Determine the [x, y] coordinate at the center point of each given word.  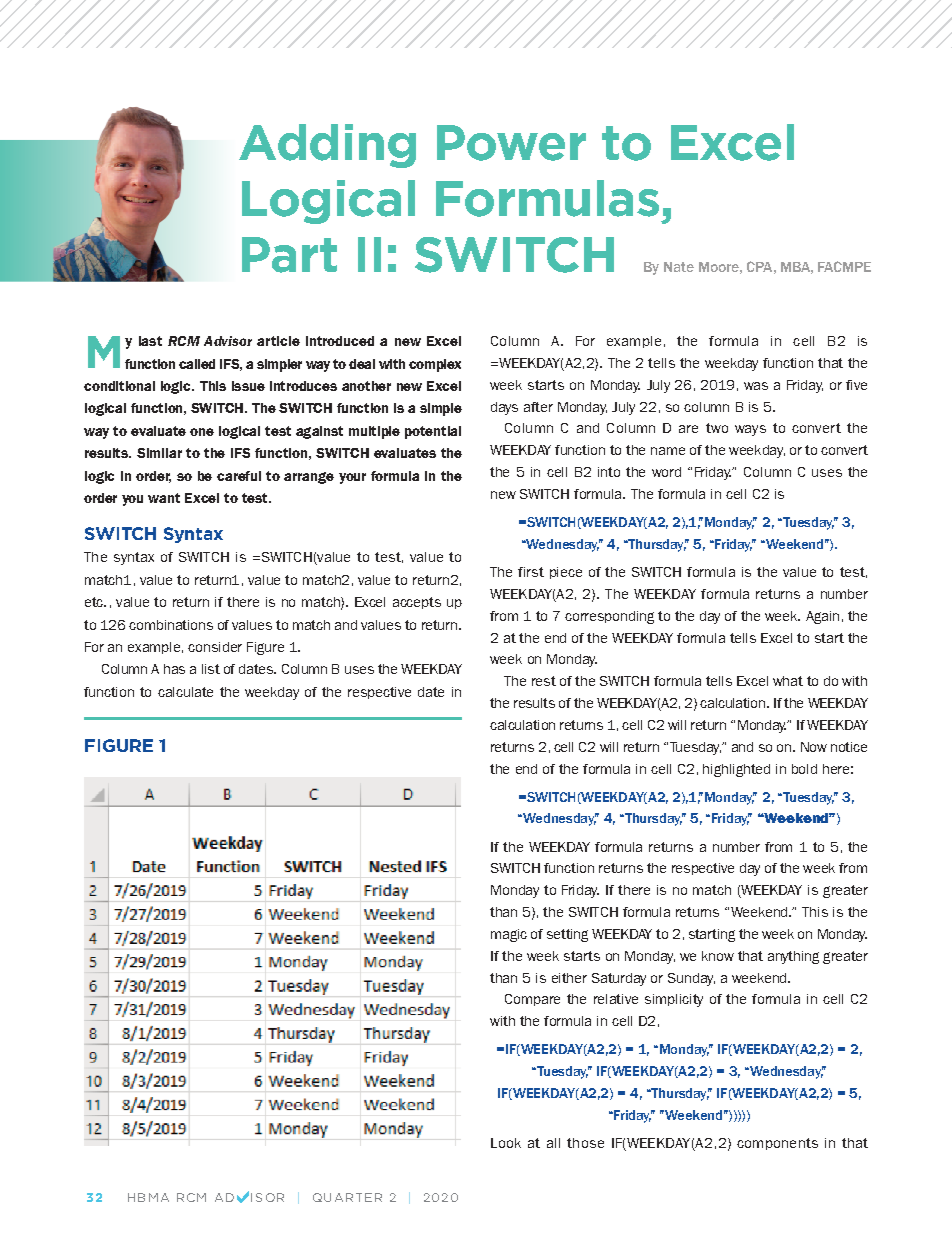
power [511, 143]
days [504, 408]
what [788, 681]
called [197, 364]
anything [793, 957]
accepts [417, 603]
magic [509, 935]
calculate [185, 692]
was [756, 386]
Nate [679, 267]
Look [506, 1143]
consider [215, 647]
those [585, 1143]
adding [327, 146]
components [777, 1144]
